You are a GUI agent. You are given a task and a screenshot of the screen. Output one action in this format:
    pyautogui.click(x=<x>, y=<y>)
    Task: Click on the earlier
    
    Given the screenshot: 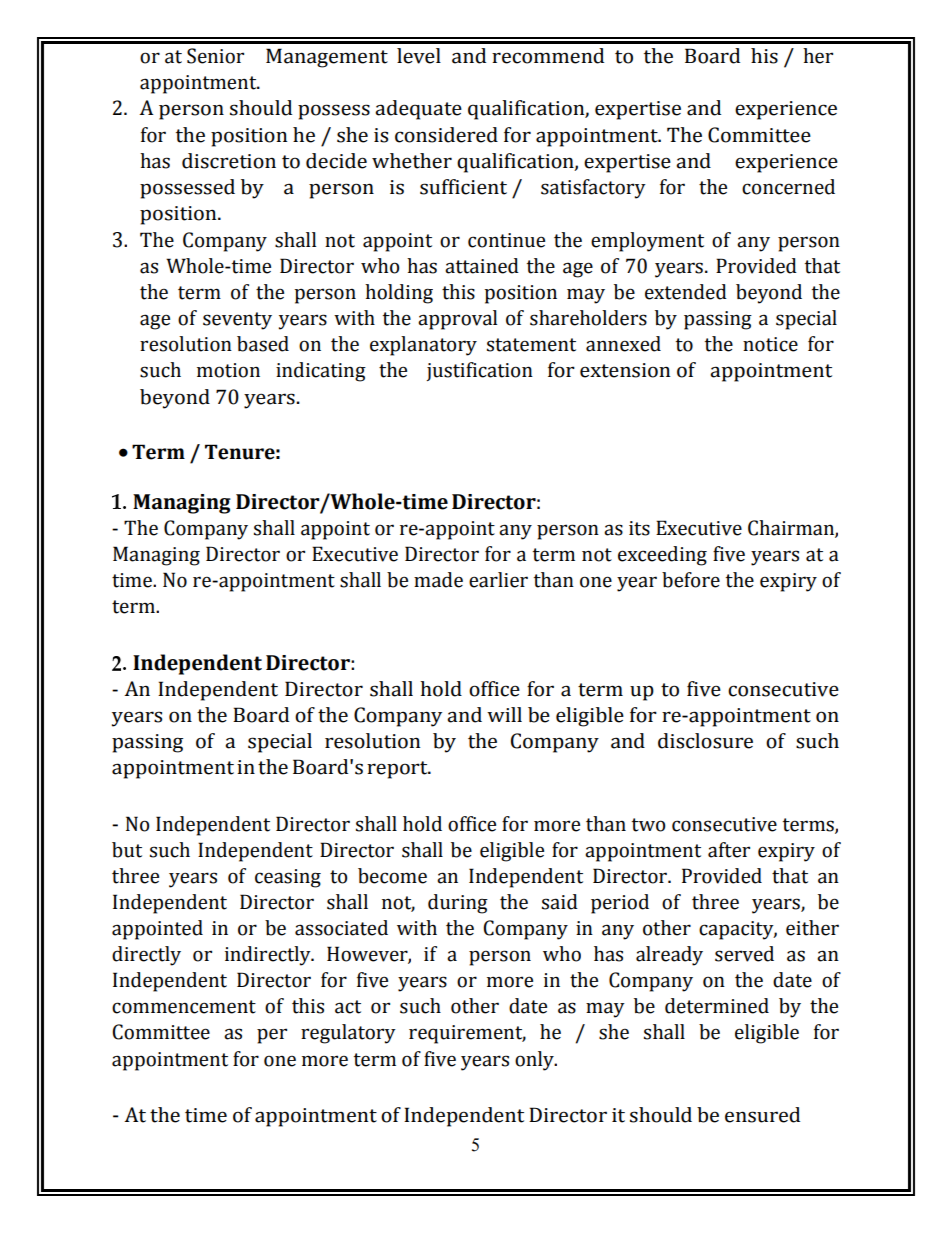 What is the action you would take?
    pyautogui.click(x=498, y=580)
